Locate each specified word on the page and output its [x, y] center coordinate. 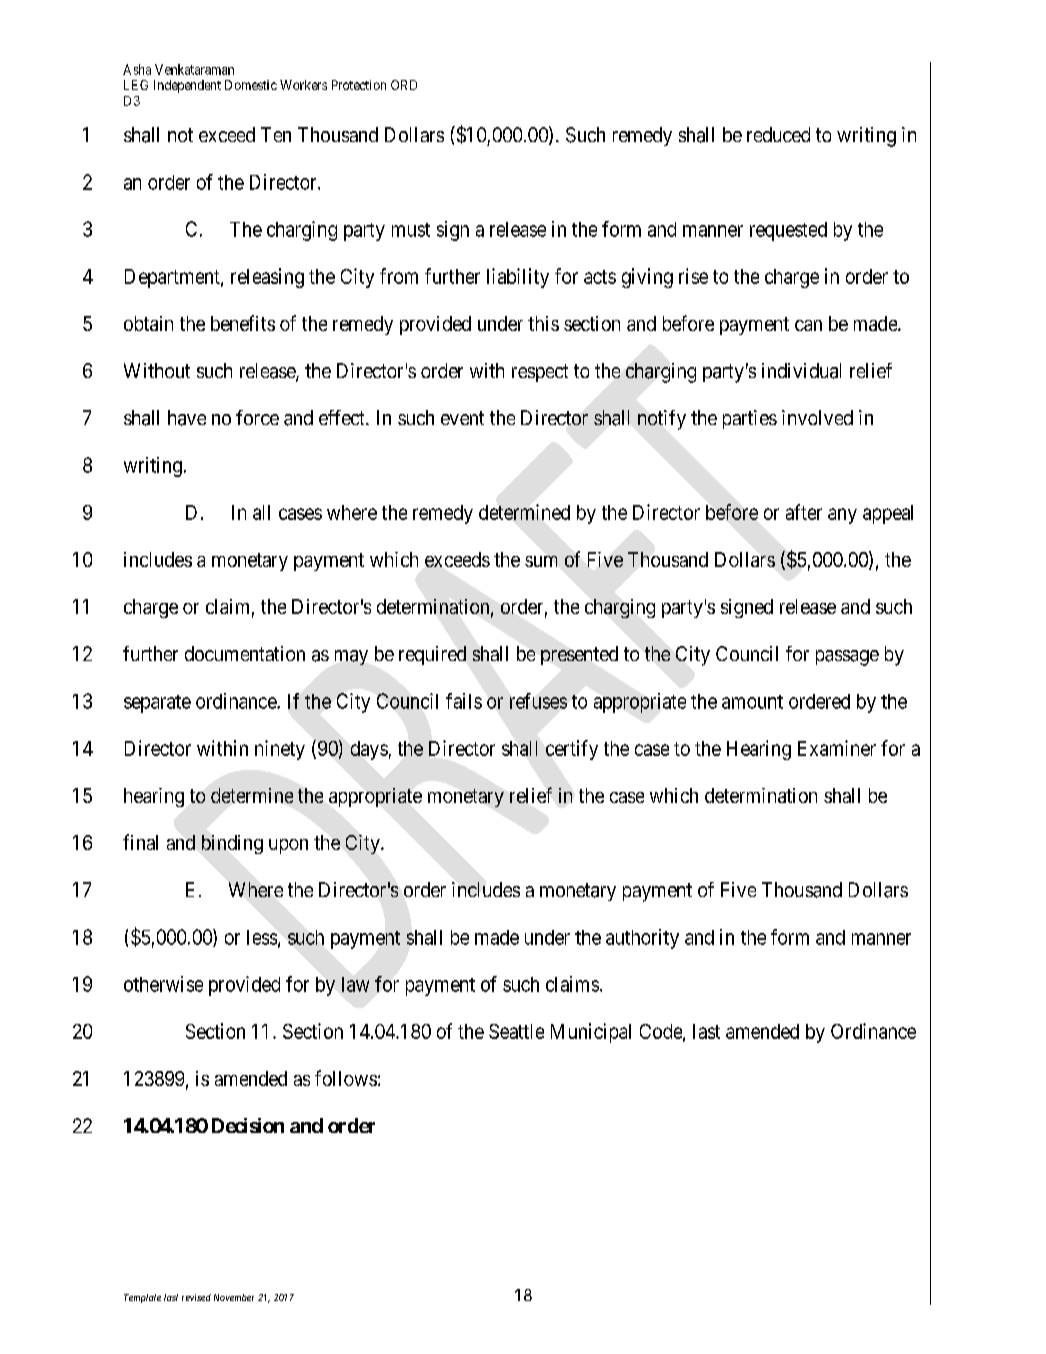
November [234, 1297]
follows [346, 1078]
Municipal [591, 1033]
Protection [359, 85]
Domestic [251, 85]
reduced [778, 134]
